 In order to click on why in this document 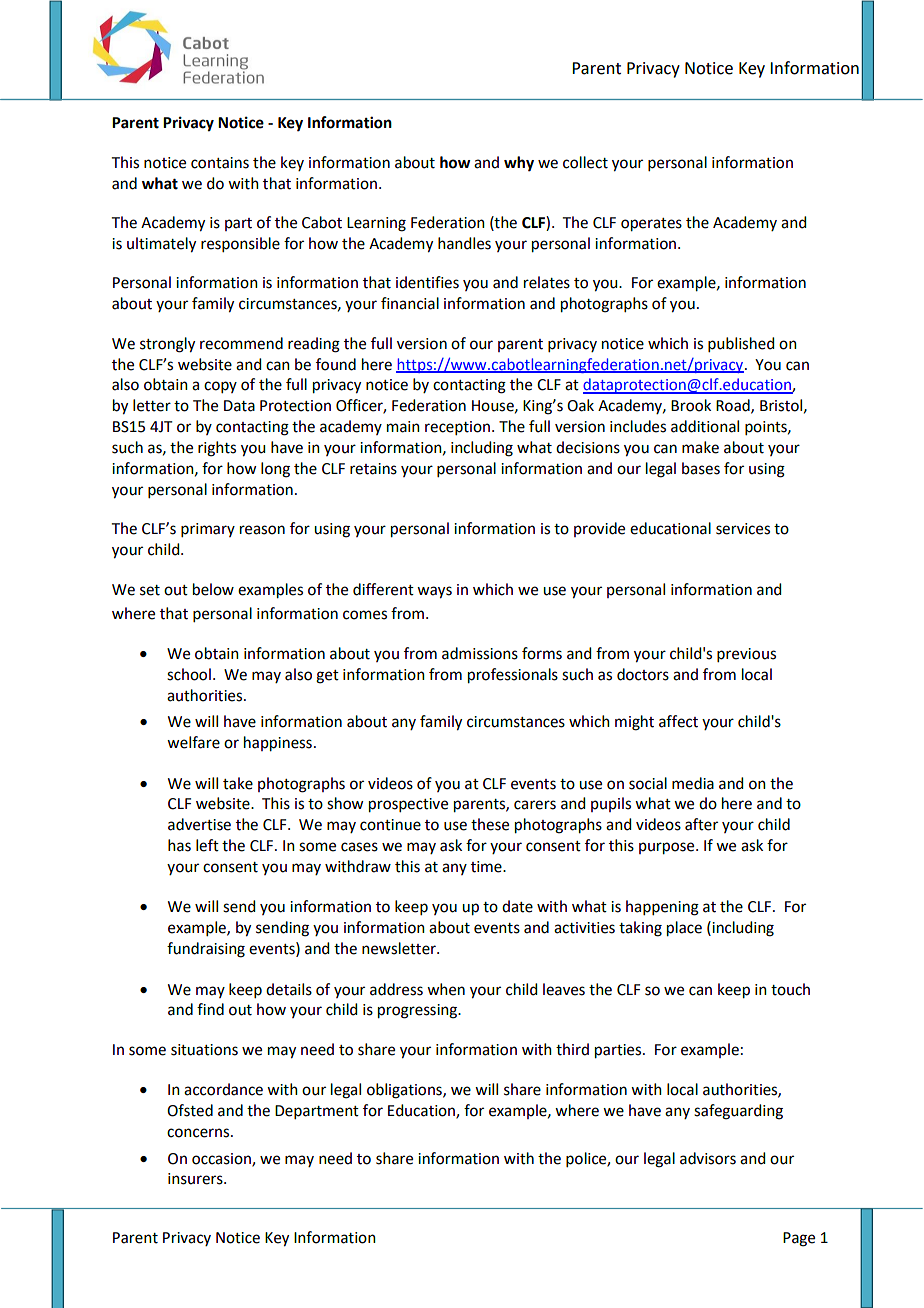, I will do `click(519, 164)`.
